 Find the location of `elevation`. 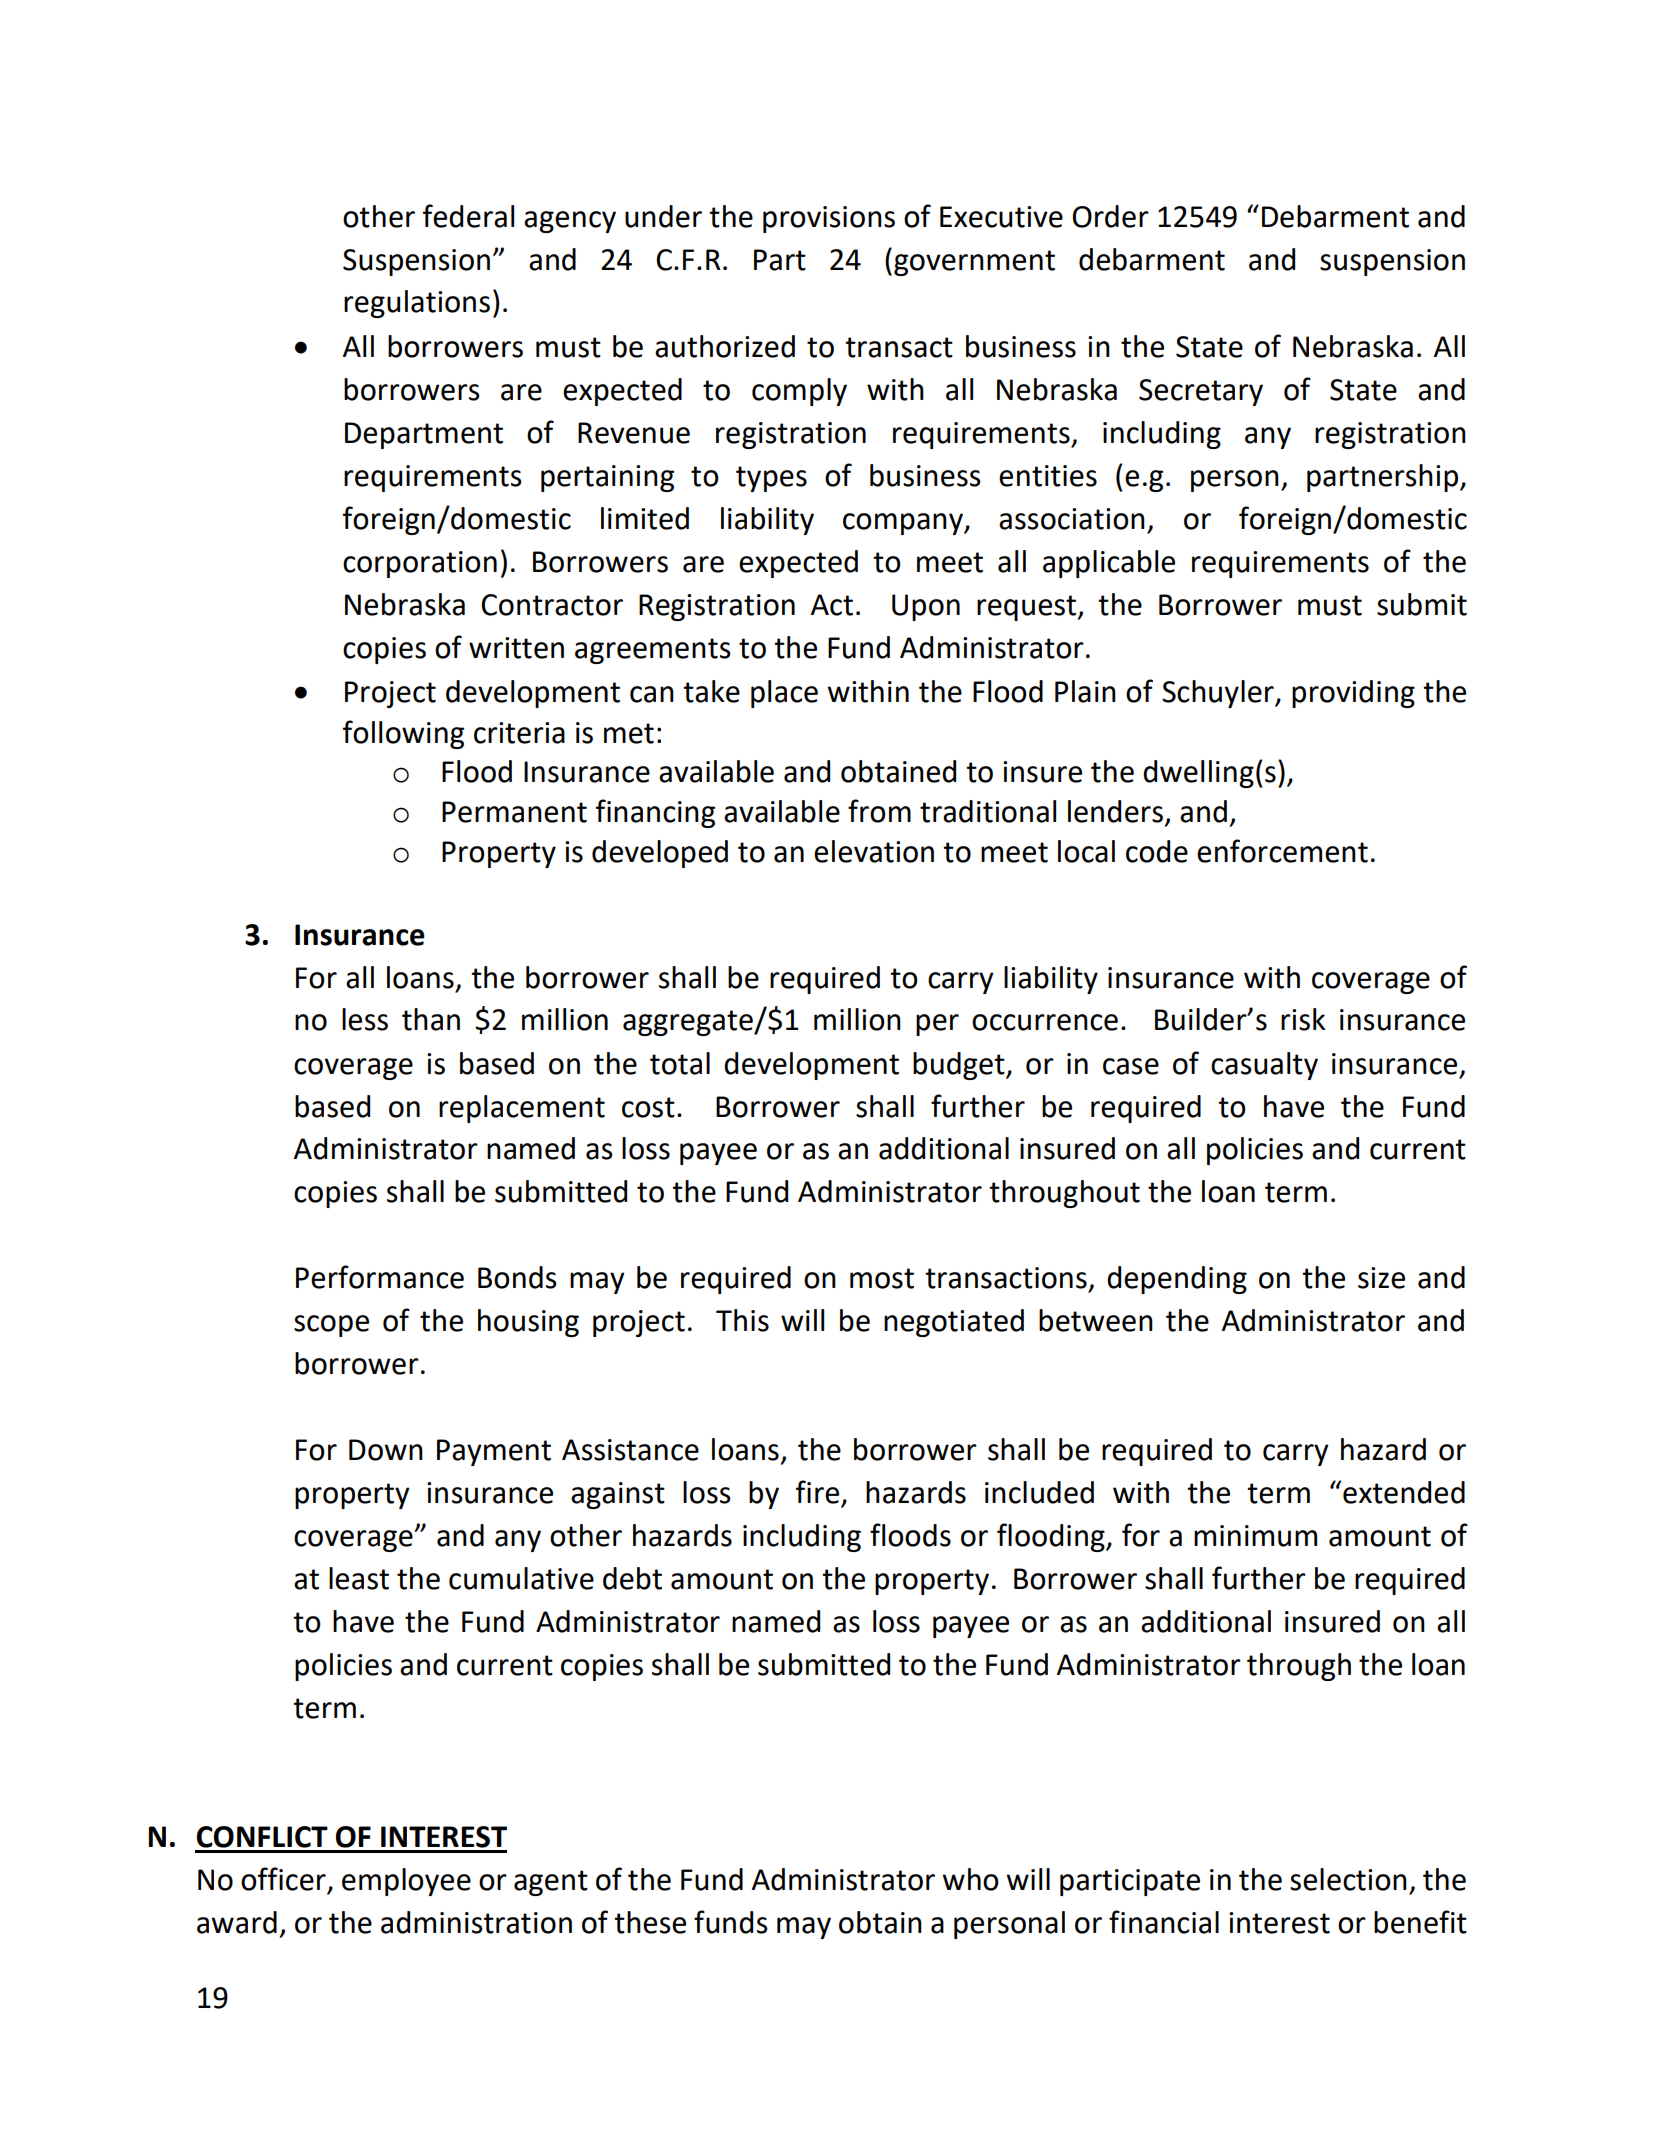

elevation is located at coordinates (874, 851).
